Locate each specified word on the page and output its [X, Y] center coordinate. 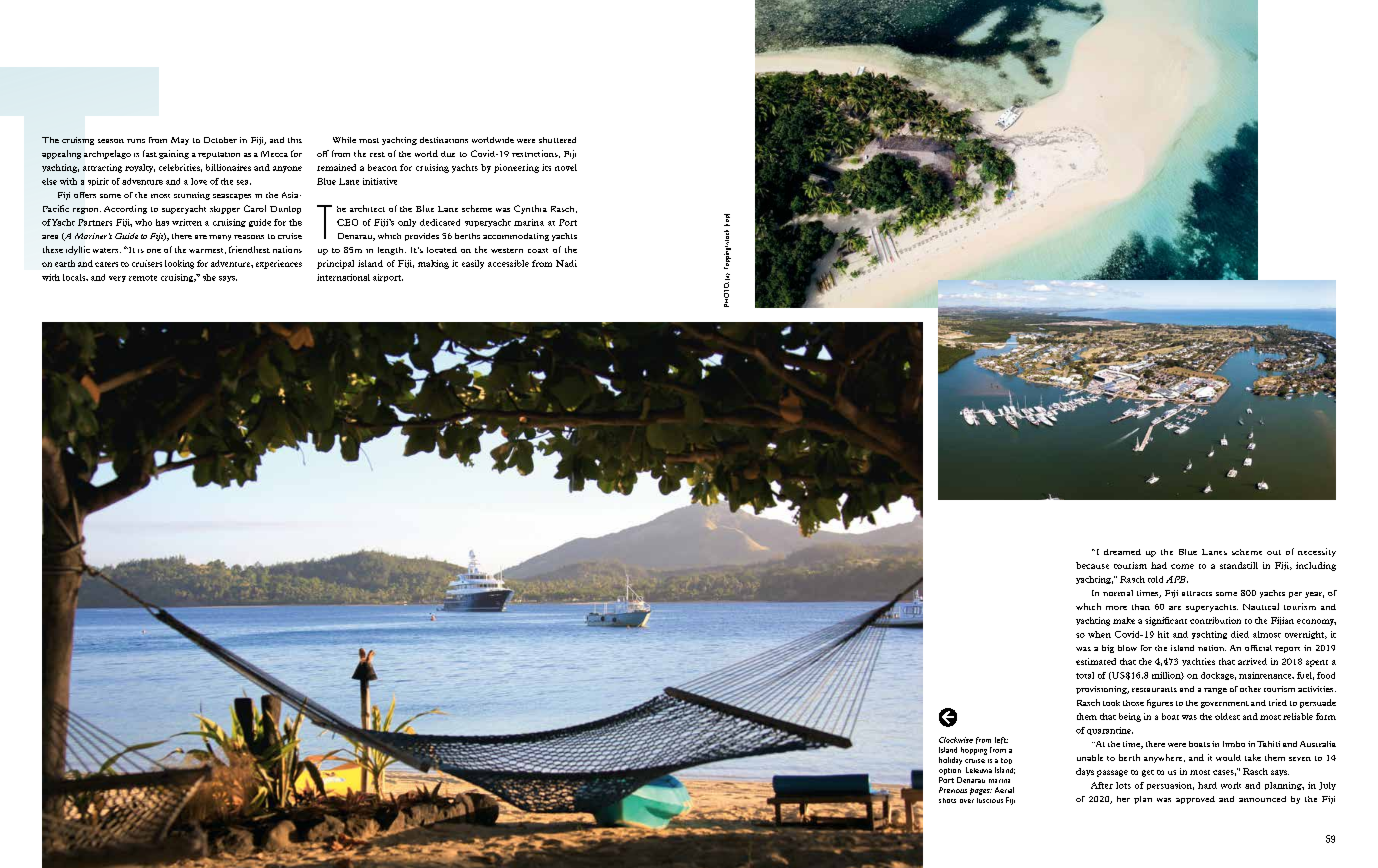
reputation [219, 155]
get [1148, 773]
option [950, 771]
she [209, 277]
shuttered [557, 140]
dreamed [1122, 552]
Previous [953, 790]
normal [1118, 593]
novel [566, 167]
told [1155, 579]
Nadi [566, 263]
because [1092, 565]
